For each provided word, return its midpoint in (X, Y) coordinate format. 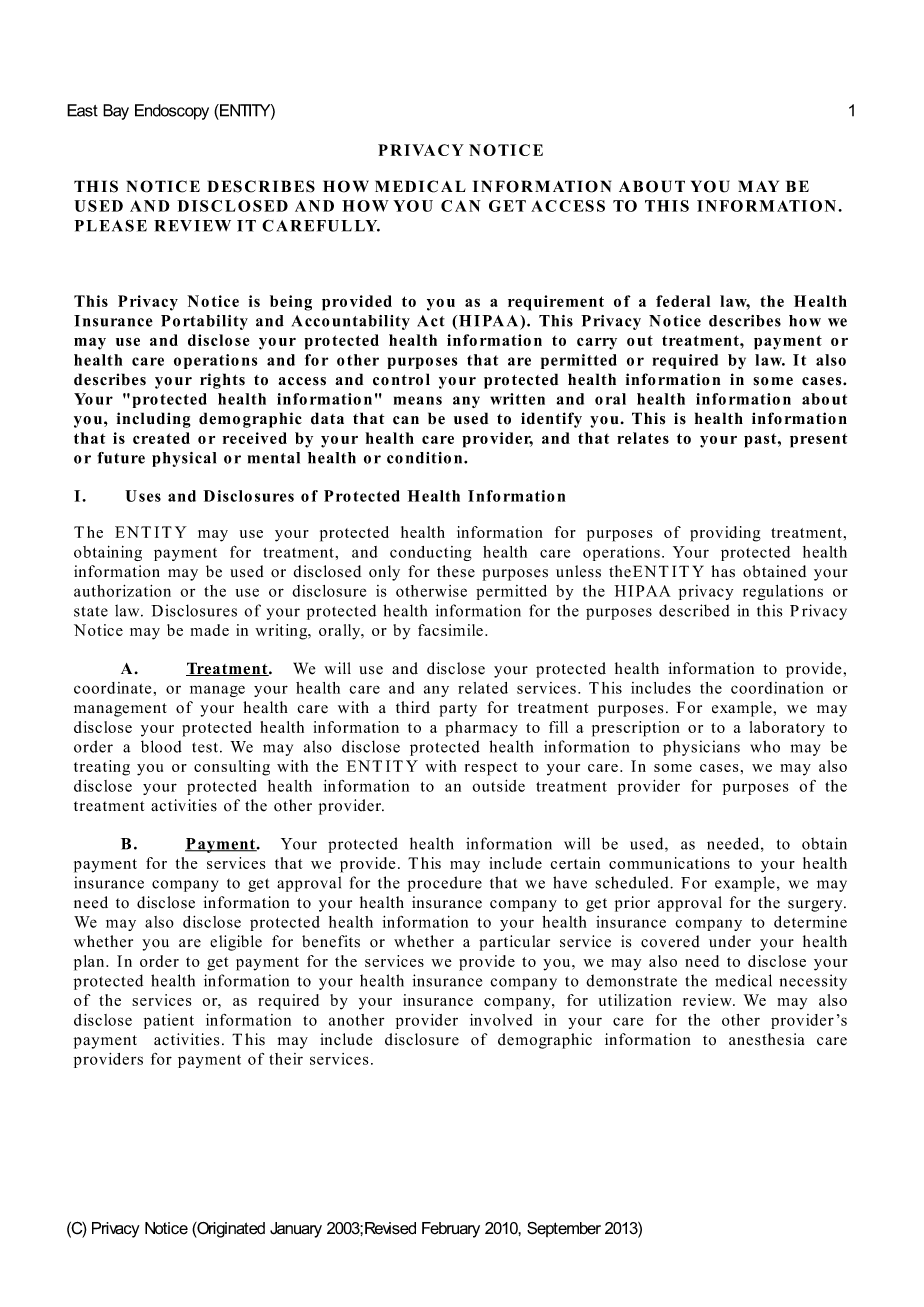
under (730, 941)
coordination (777, 688)
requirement (556, 303)
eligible (236, 943)
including (154, 420)
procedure (445, 884)
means (418, 400)
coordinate (112, 688)
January (296, 1230)
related (483, 688)
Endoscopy (172, 112)
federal (683, 301)
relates (643, 438)
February (451, 1230)
